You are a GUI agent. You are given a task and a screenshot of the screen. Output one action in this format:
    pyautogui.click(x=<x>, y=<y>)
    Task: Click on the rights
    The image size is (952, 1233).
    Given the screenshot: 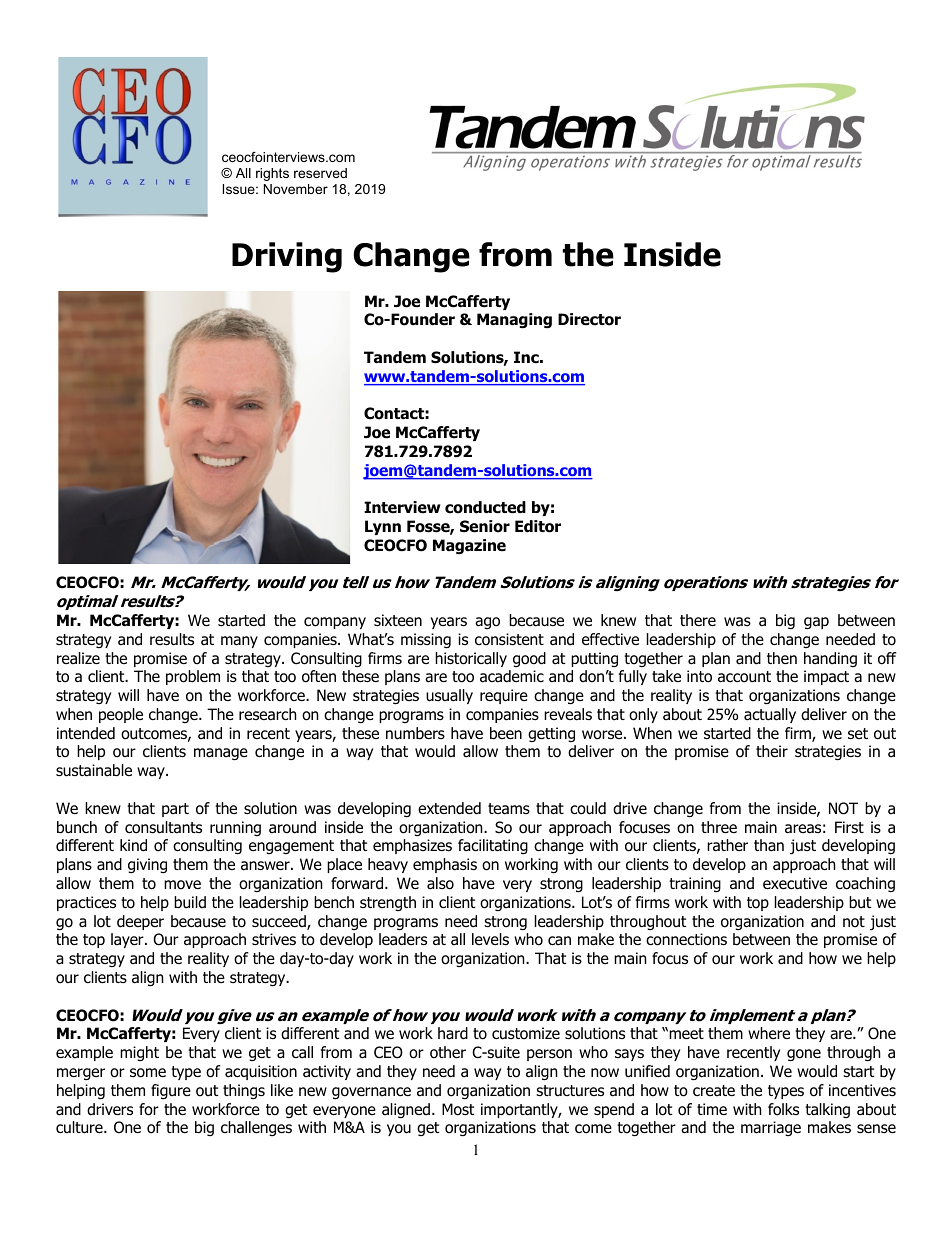 What is the action you would take?
    pyautogui.click(x=272, y=174)
